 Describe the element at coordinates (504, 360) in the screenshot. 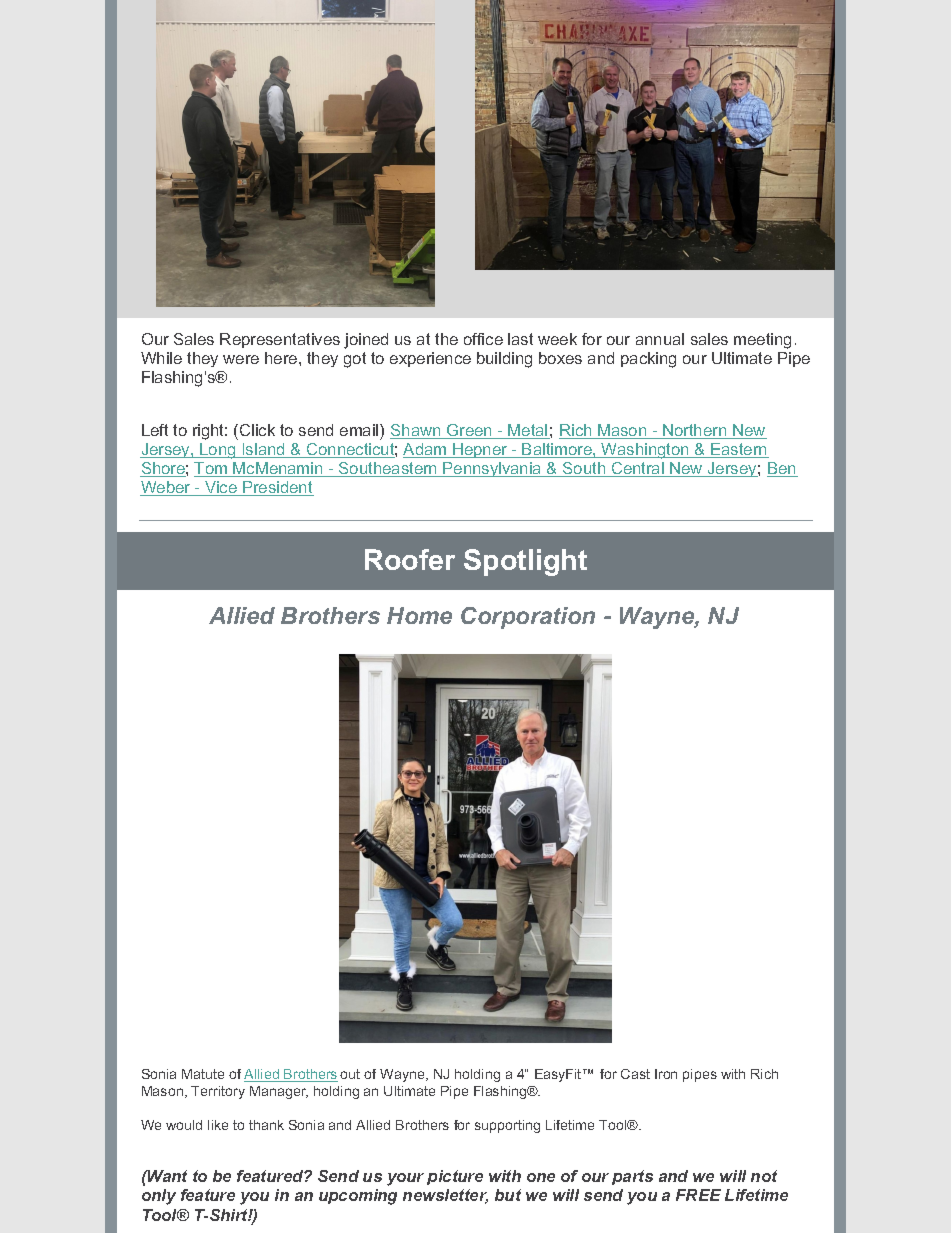

I see `building` at that location.
